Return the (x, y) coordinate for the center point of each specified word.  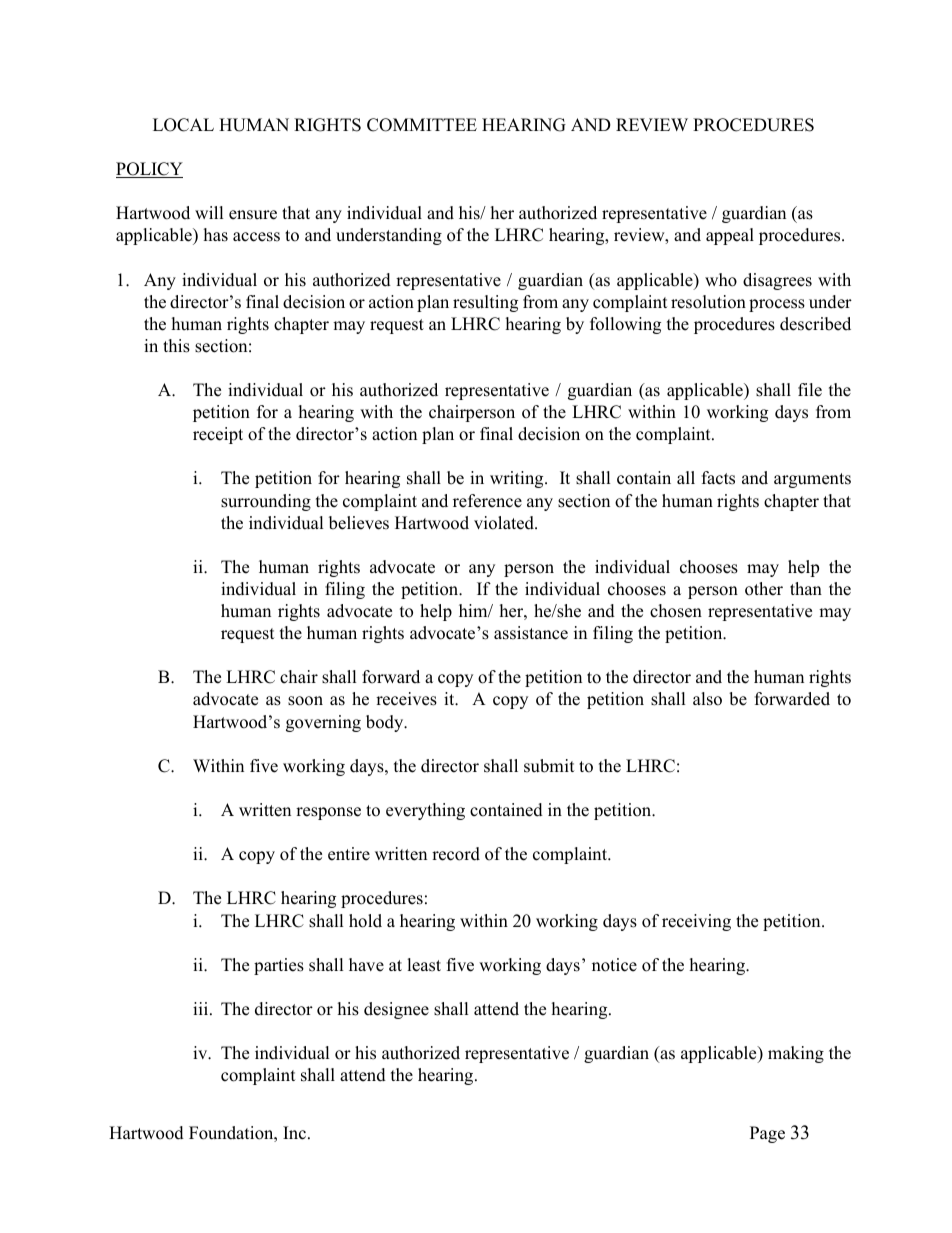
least (424, 965)
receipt (218, 435)
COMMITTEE (422, 125)
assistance (531, 633)
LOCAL (183, 125)
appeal (730, 236)
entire (349, 854)
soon (305, 701)
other (764, 589)
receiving (696, 922)
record (456, 854)
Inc (296, 1133)
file (810, 390)
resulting (485, 303)
